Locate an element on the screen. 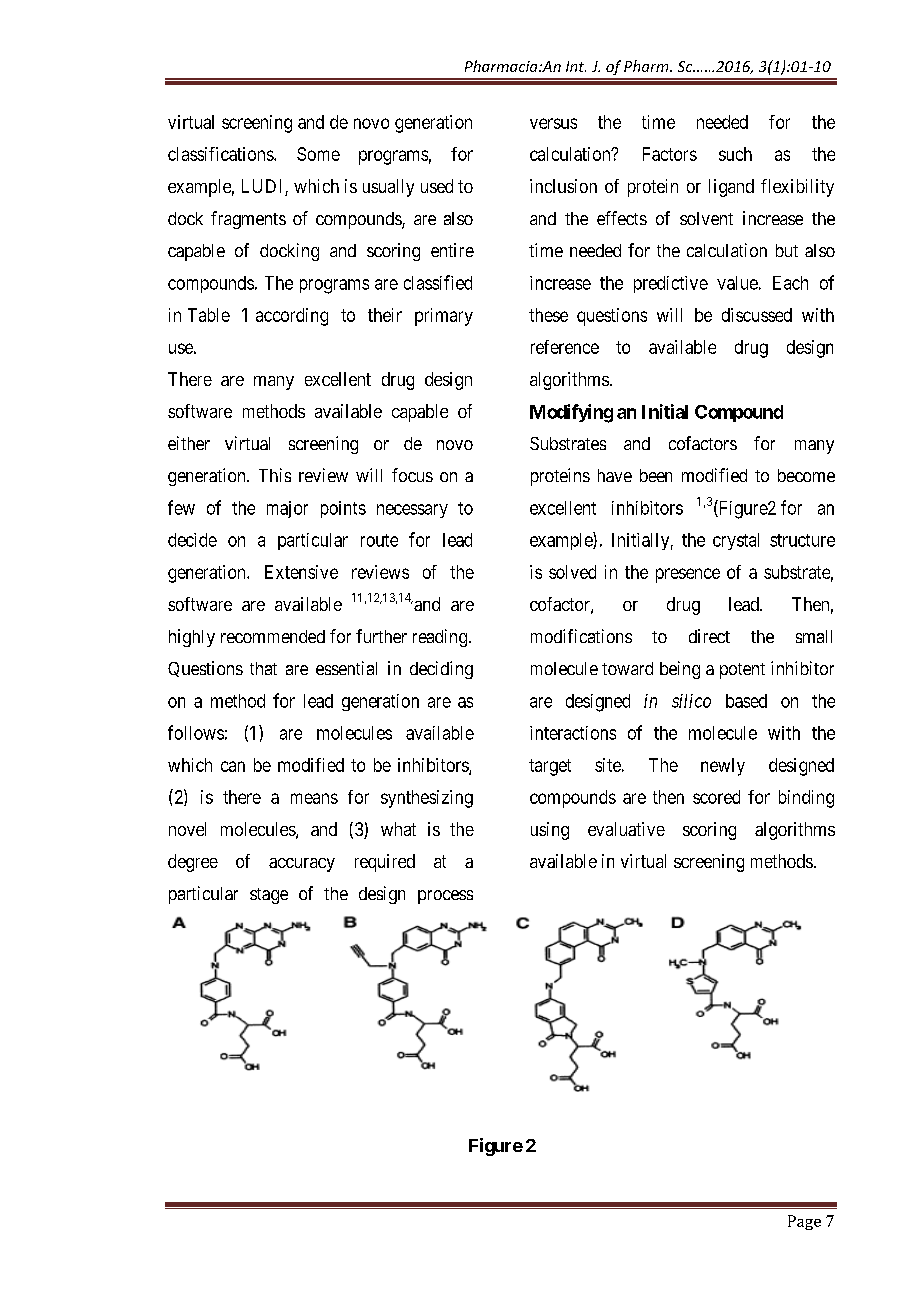 This screenshot has width=924, height=1307. Modifying is located at coordinates (571, 413).
